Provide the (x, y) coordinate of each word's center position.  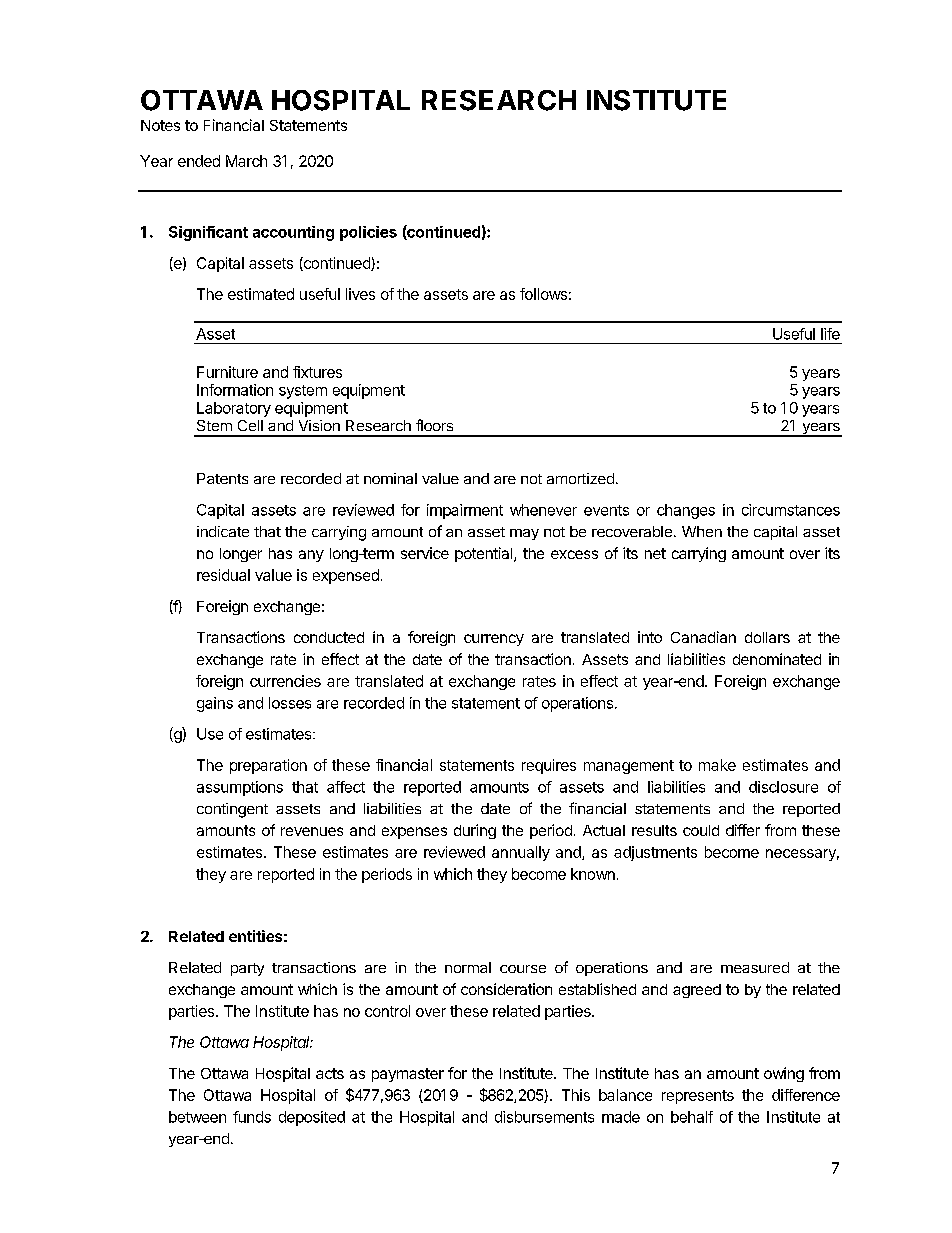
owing (784, 1074)
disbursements (544, 1117)
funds (252, 1117)
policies (368, 233)
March (246, 161)
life (830, 334)
